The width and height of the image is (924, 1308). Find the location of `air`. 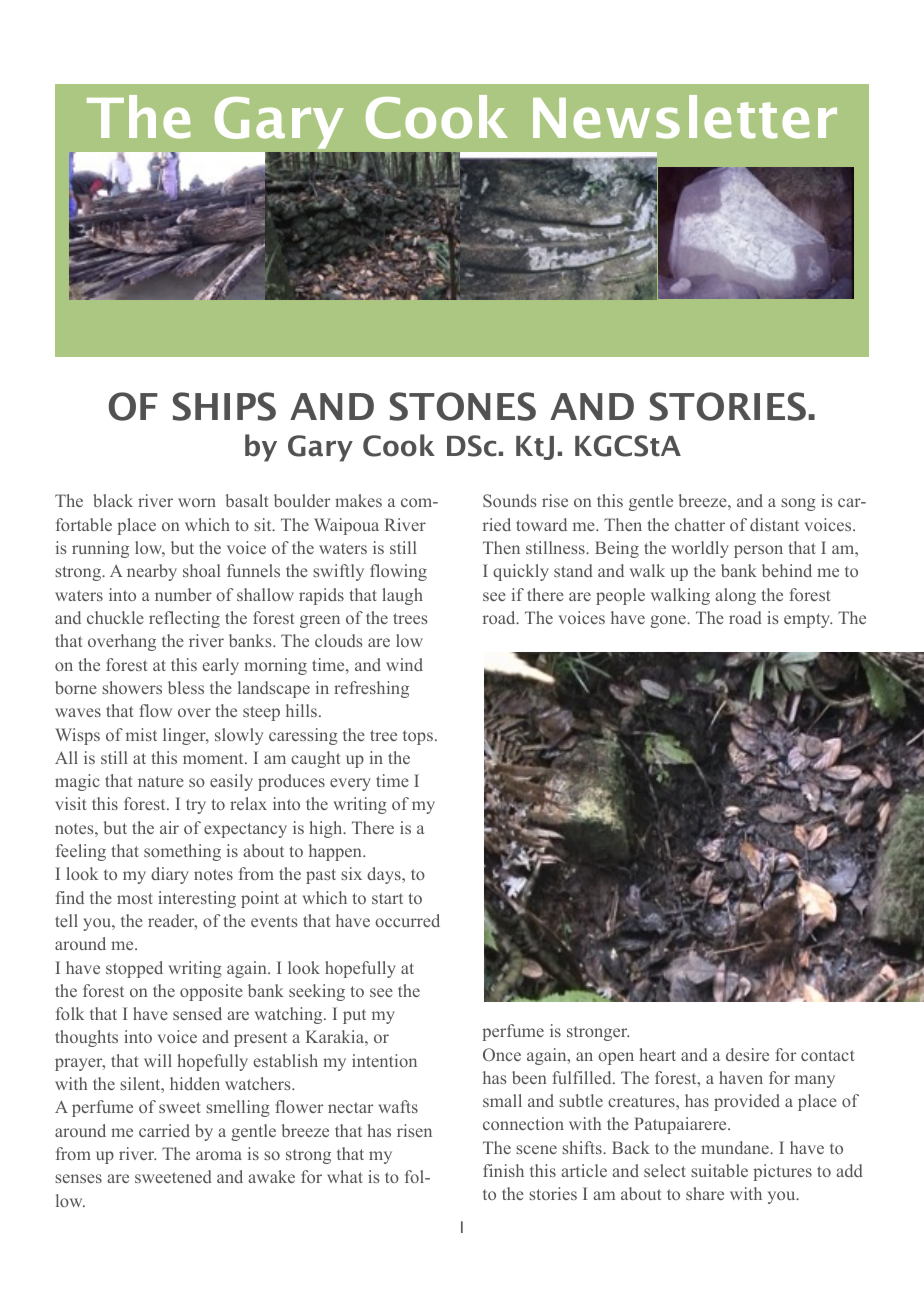

air is located at coordinates (169, 827).
